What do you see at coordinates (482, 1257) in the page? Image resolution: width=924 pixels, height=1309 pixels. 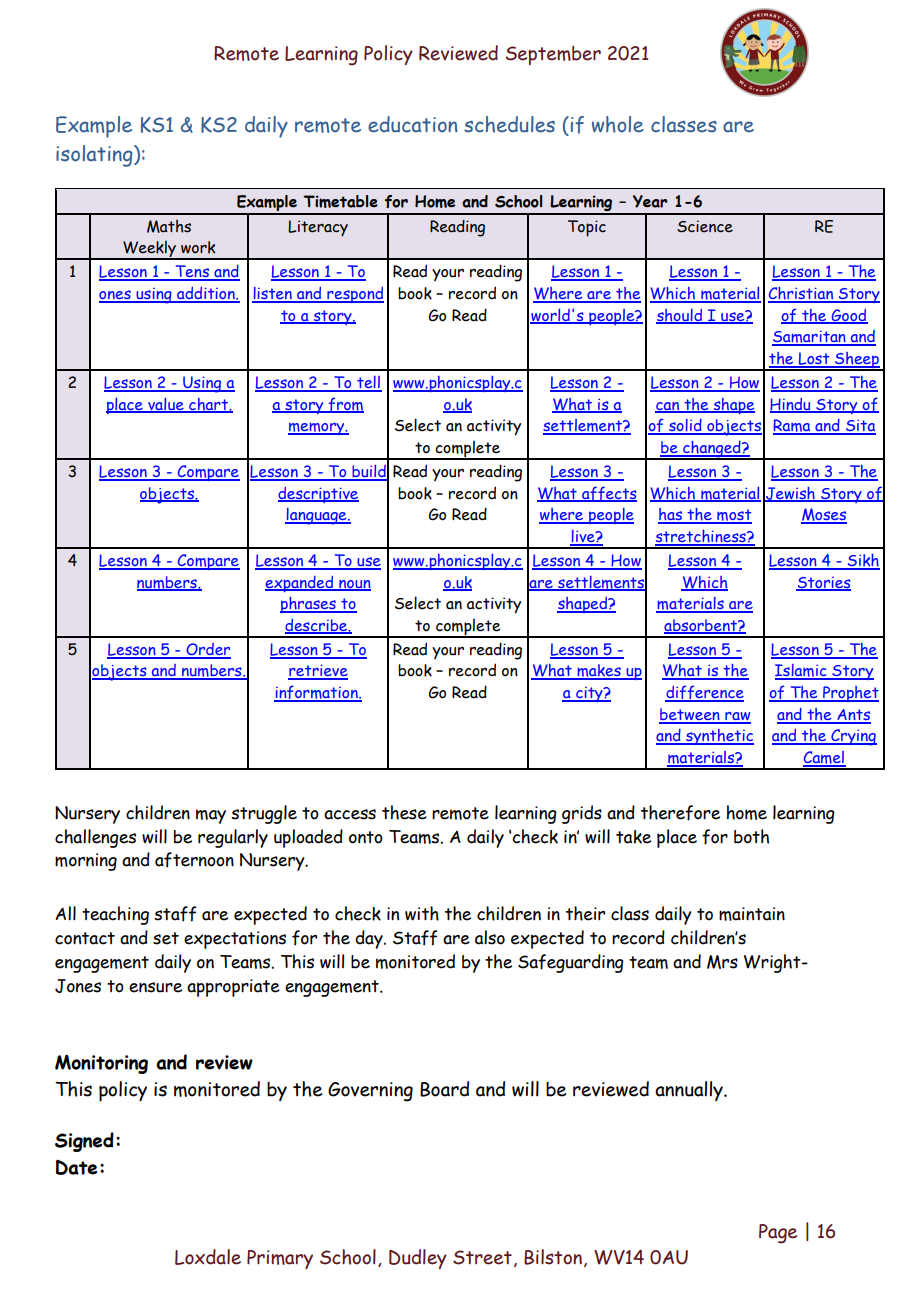 I see `Street` at bounding box center [482, 1257].
